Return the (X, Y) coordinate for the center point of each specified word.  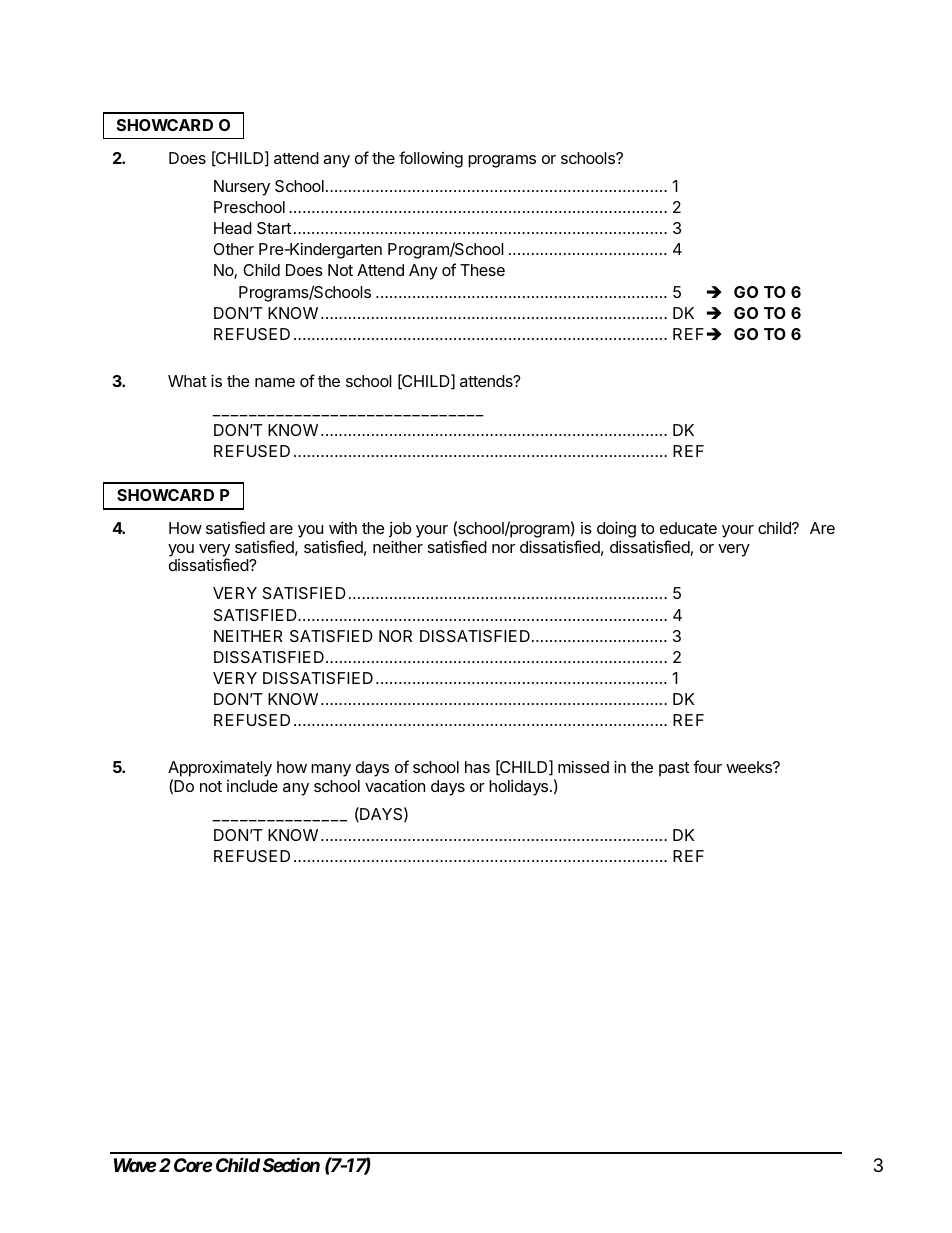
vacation (395, 786)
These (482, 270)
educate (688, 528)
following (431, 159)
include (252, 786)
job (400, 530)
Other (233, 249)
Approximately (220, 770)
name (275, 382)
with (343, 528)
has (477, 767)
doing (616, 529)
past (674, 769)
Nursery (242, 188)
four (707, 766)
